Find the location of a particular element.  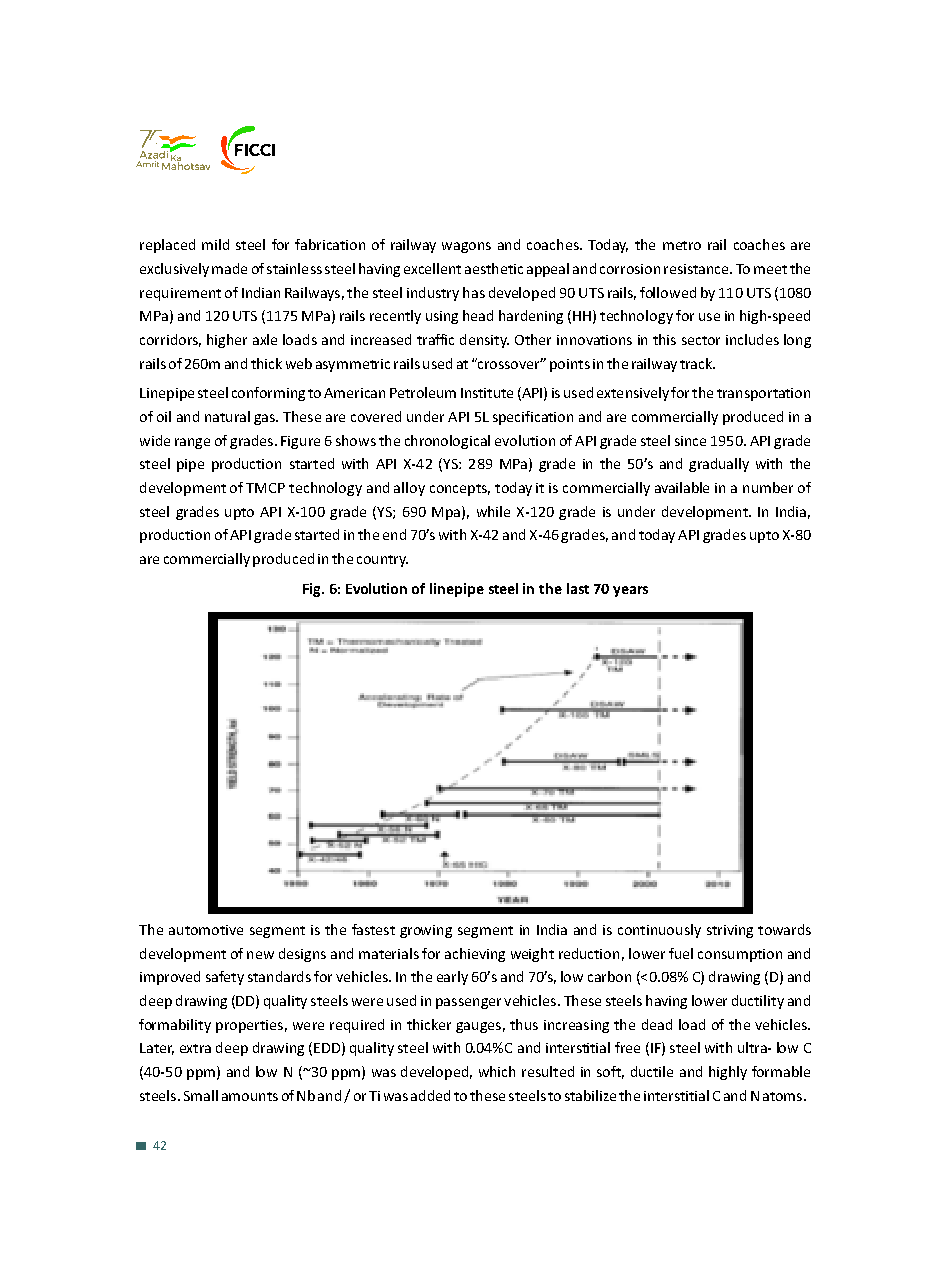

amounts is located at coordinates (250, 1096).
